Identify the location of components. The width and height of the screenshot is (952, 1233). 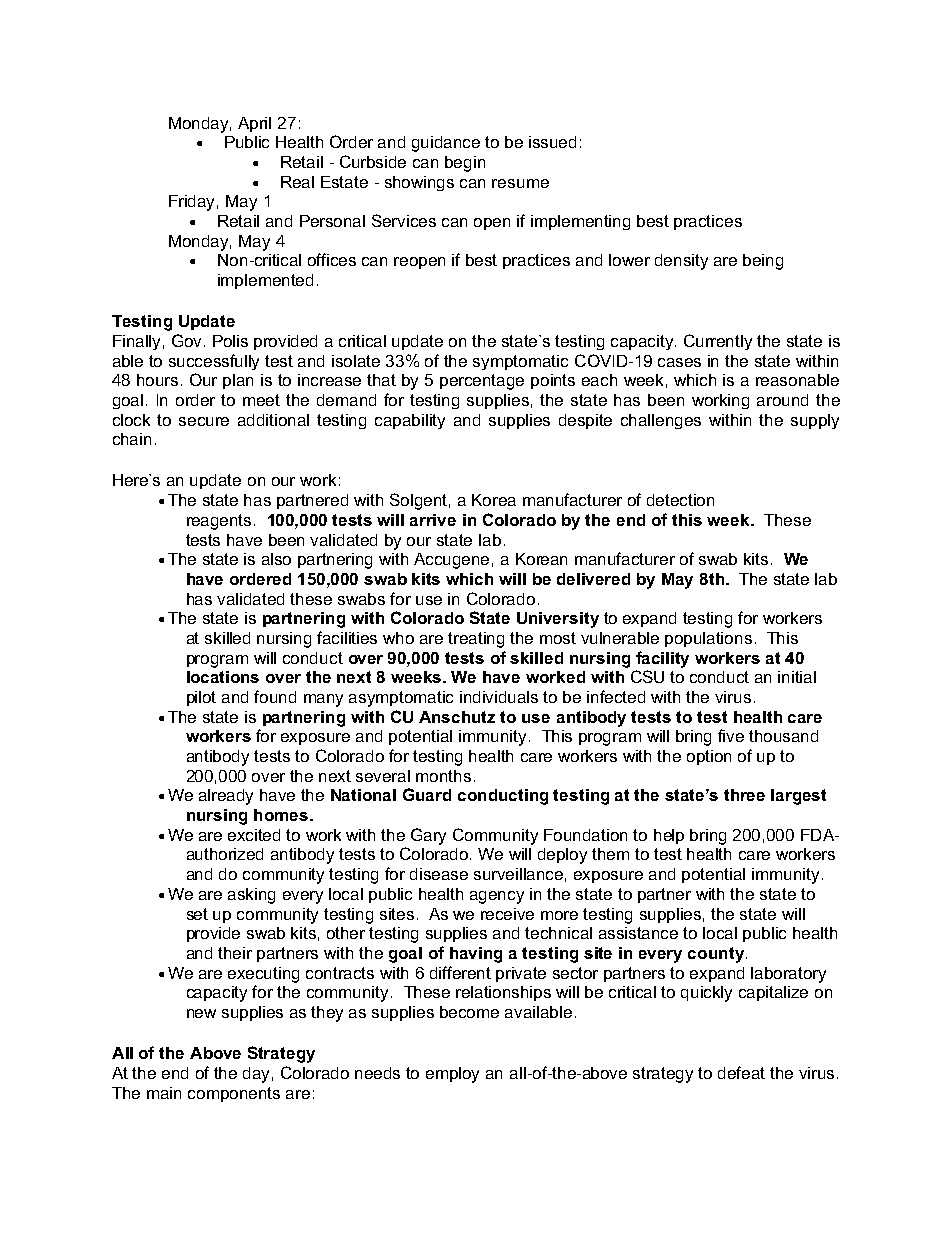
(234, 1094).
